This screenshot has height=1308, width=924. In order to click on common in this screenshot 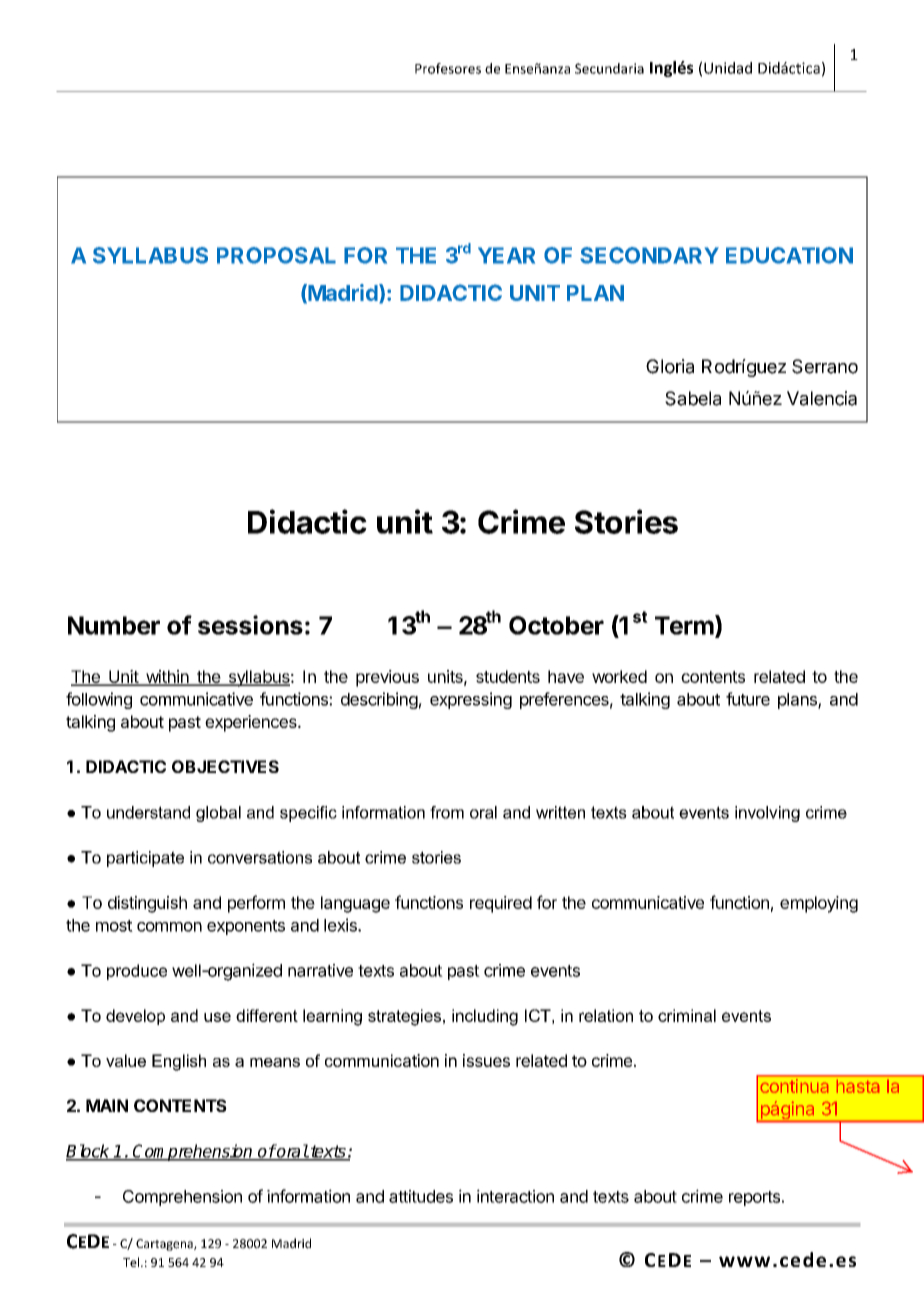, I will do `click(169, 927)`.
